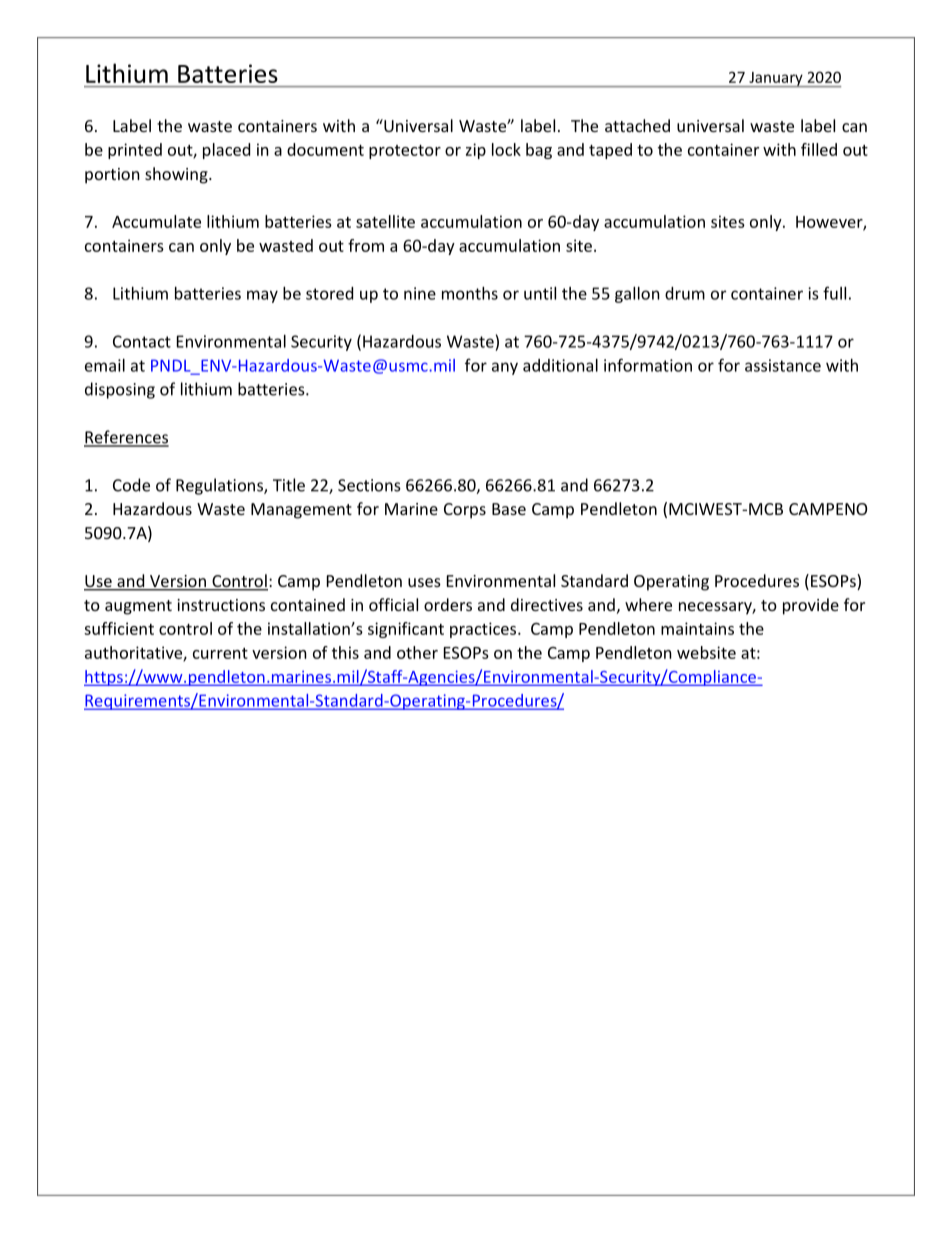 Image resolution: width=952 pixels, height=1233 pixels. I want to click on practices, so click(484, 630).
